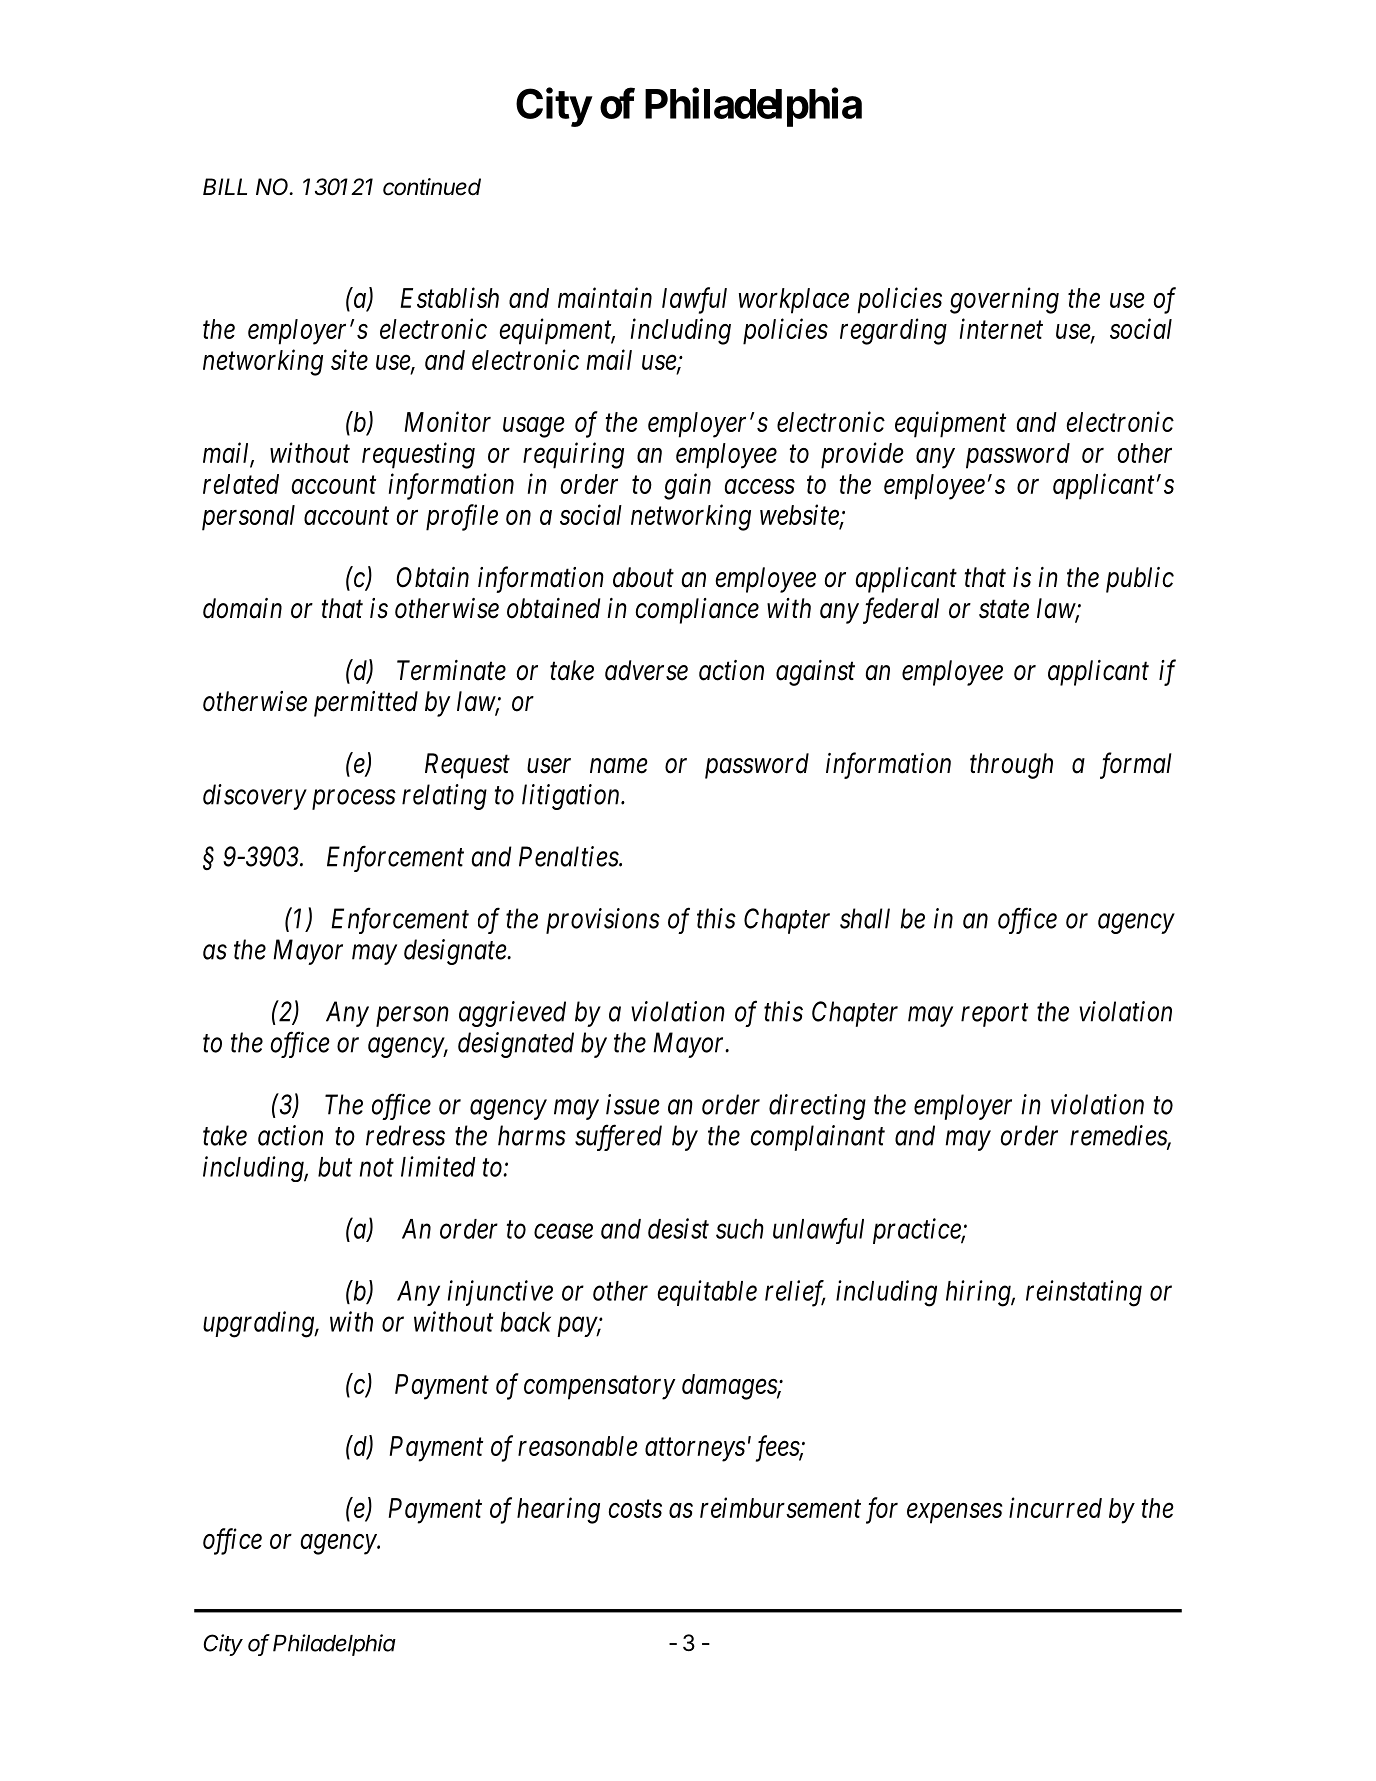 This document has height=1781, width=1376. I want to click on governing, so click(1004, 301).
